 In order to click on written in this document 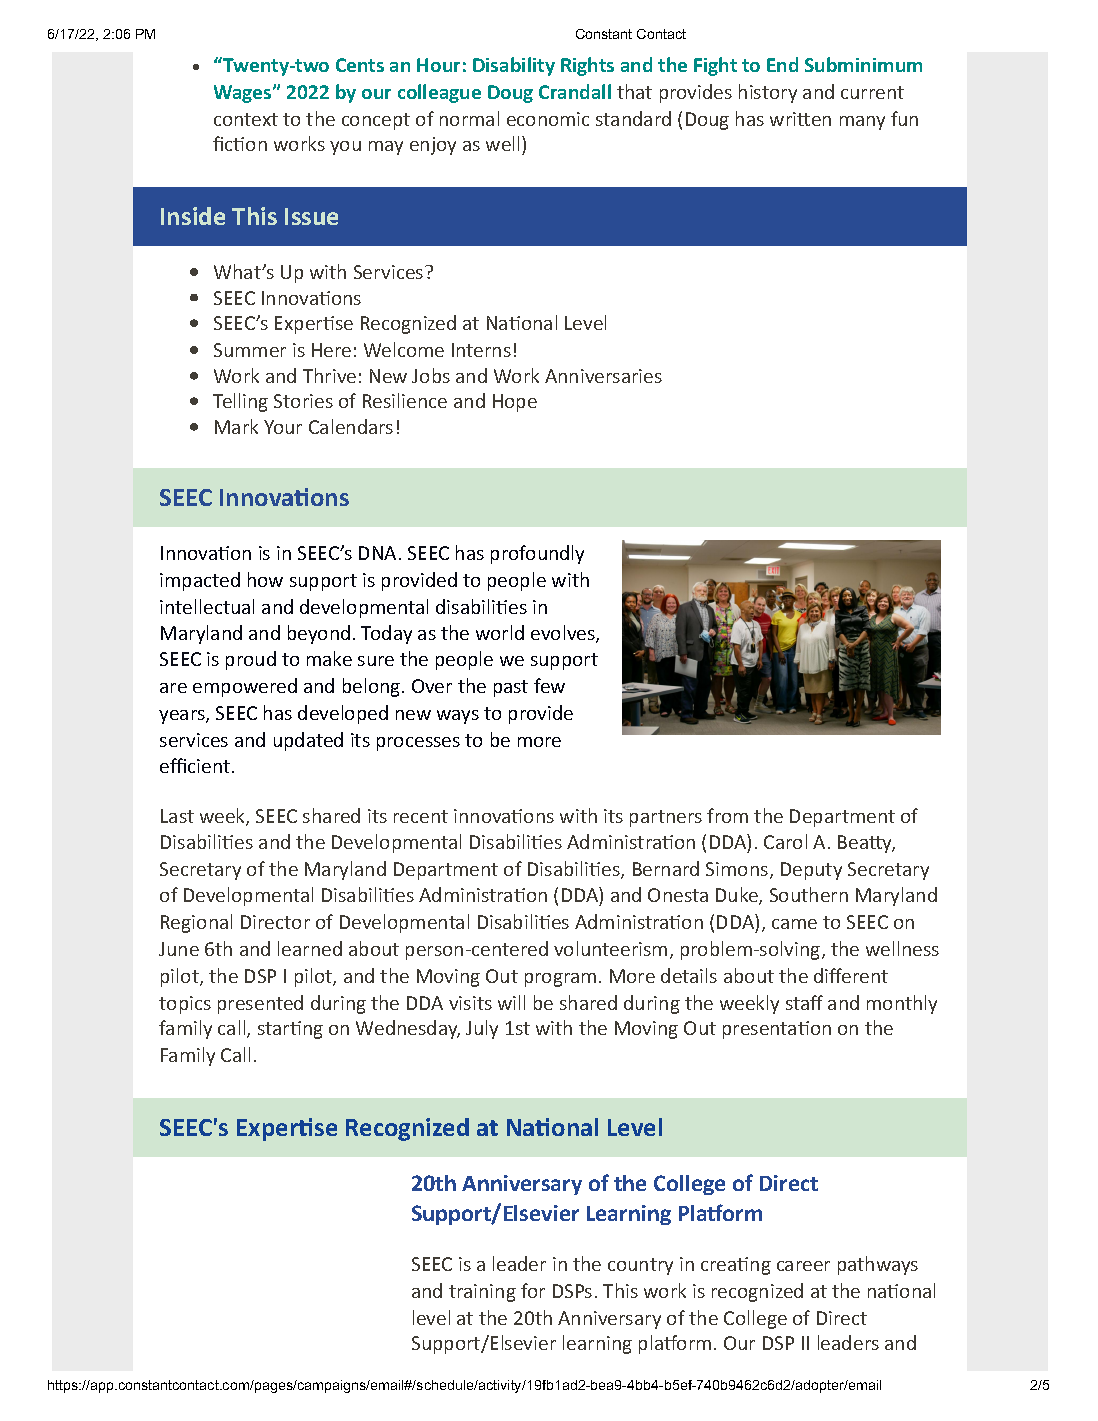, I will do `click(800, 119)`.
